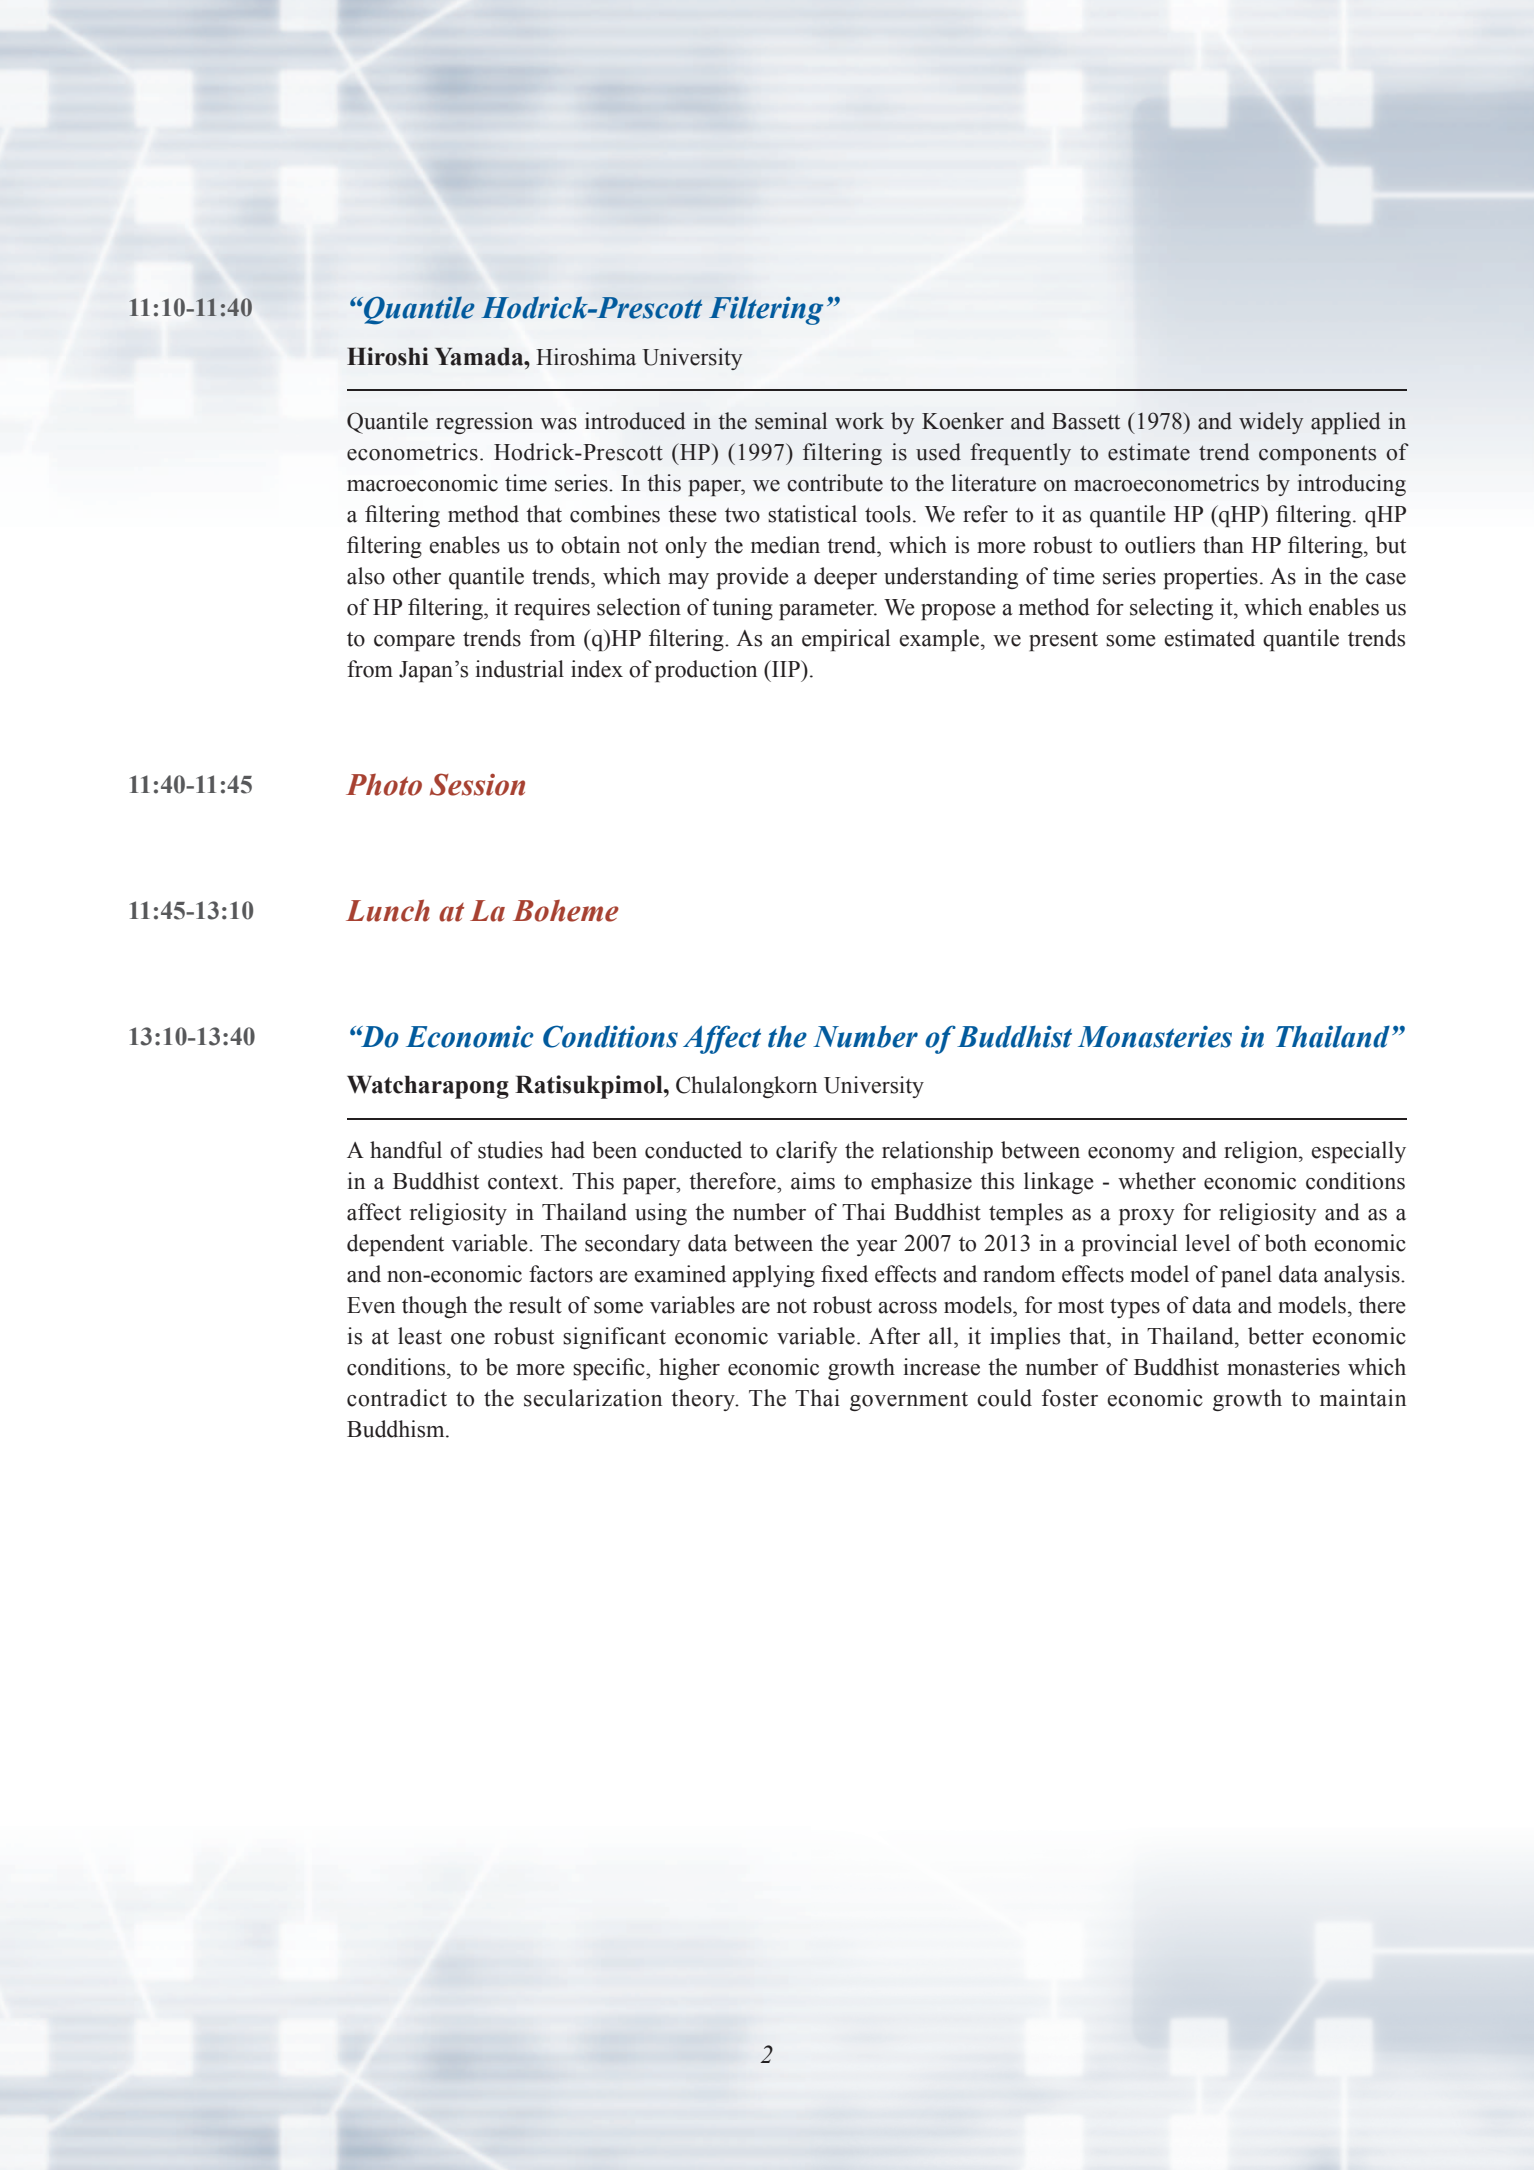  I want to click on components, so click(1317, 455).
